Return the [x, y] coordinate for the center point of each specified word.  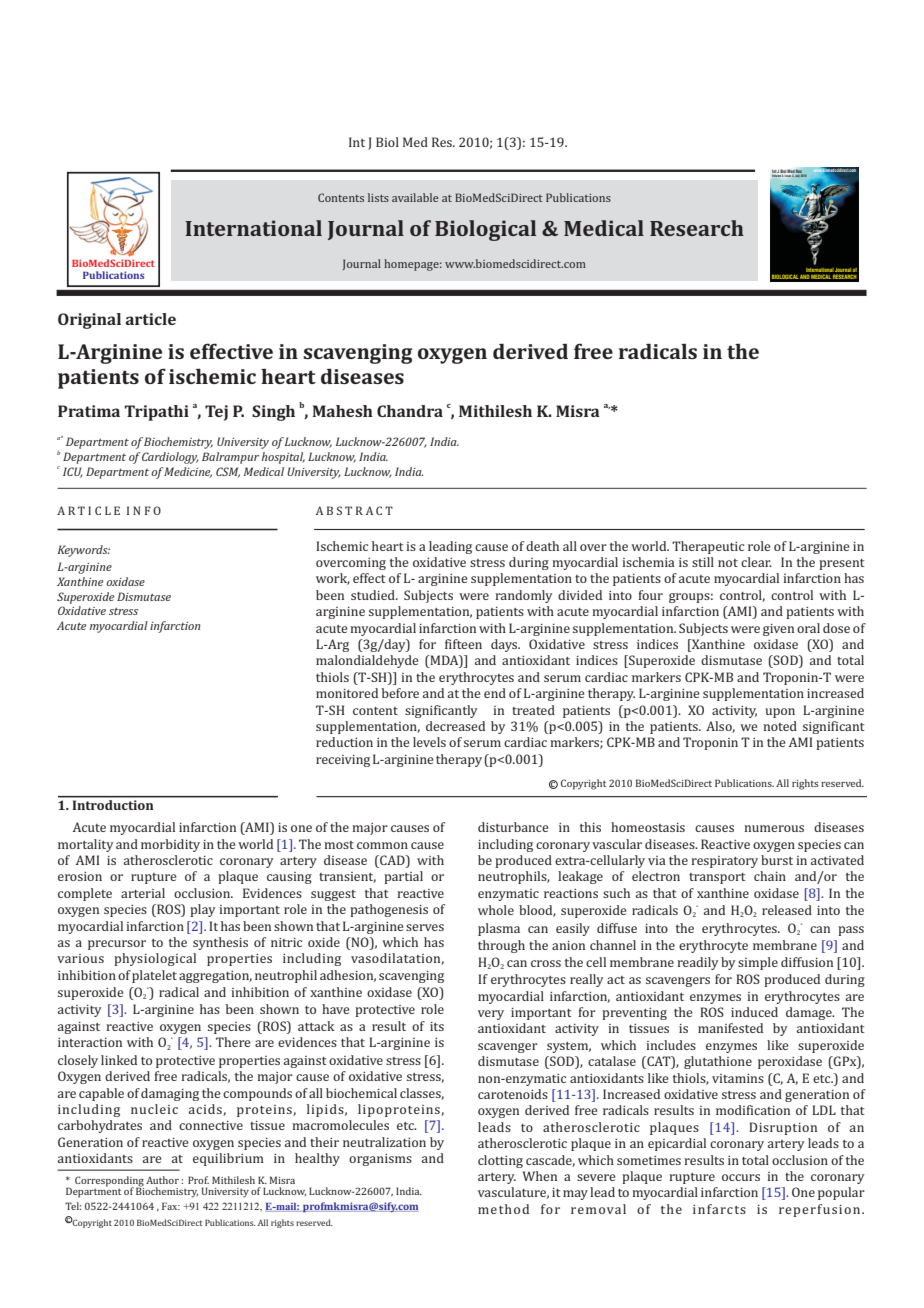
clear [756, 562]
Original [89, 321]
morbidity [170, 845]
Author [162, 1180]
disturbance [513, 827]
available [415, 197]
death [542, 546]
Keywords [84, 551]
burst [777, 860]
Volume [777, 174]
